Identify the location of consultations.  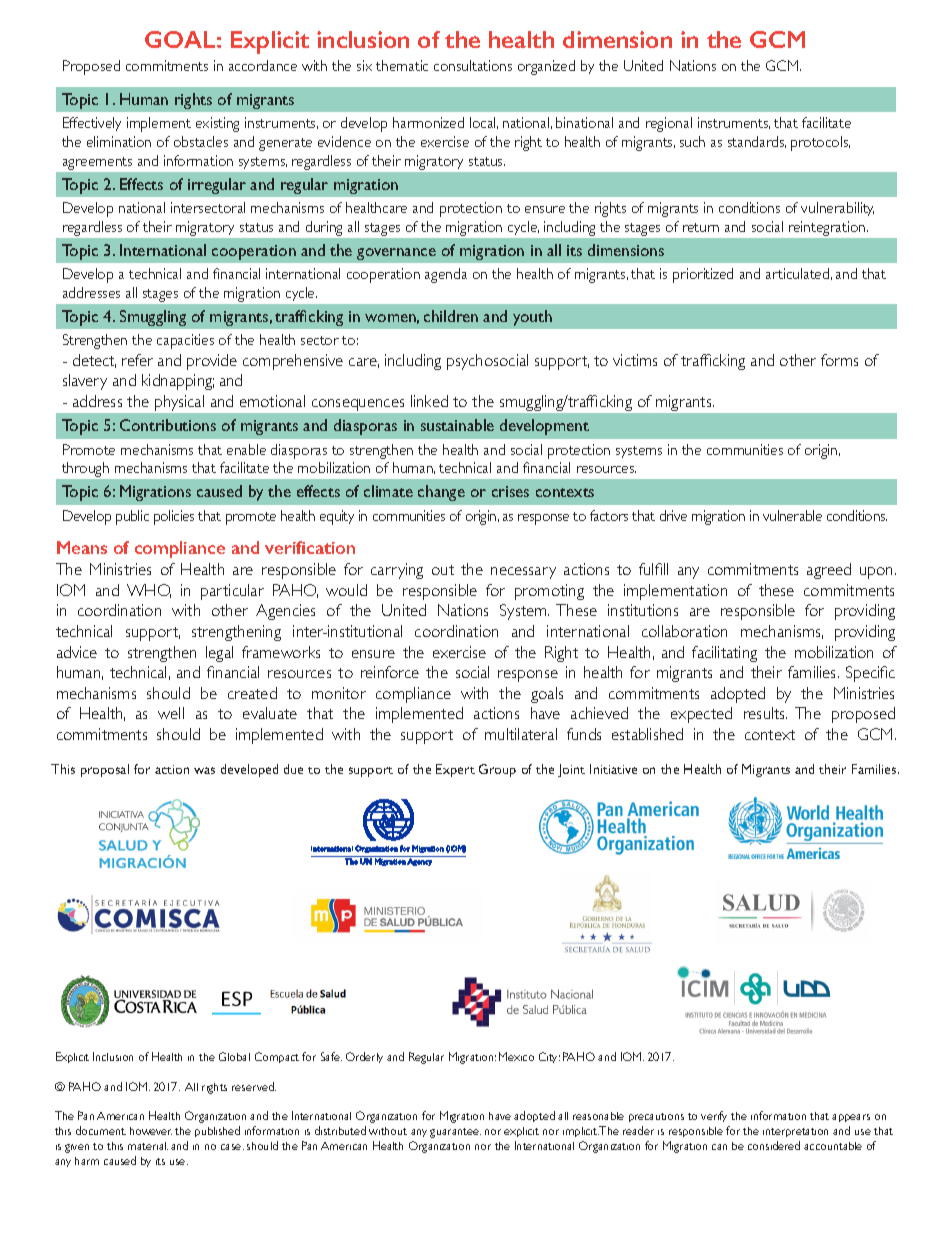
(473, 65).
